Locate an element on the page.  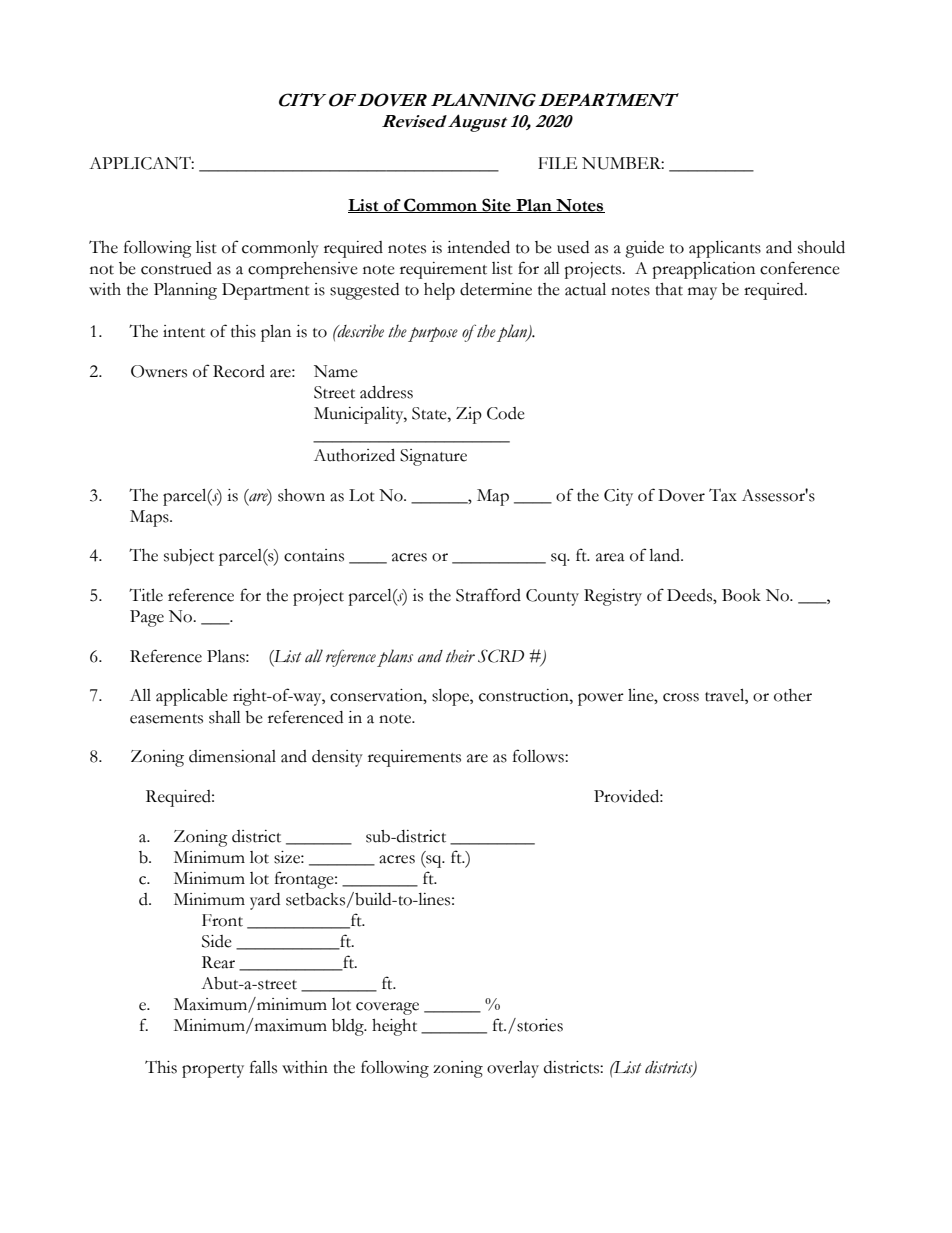
should is located at coordinates (821, 247).
